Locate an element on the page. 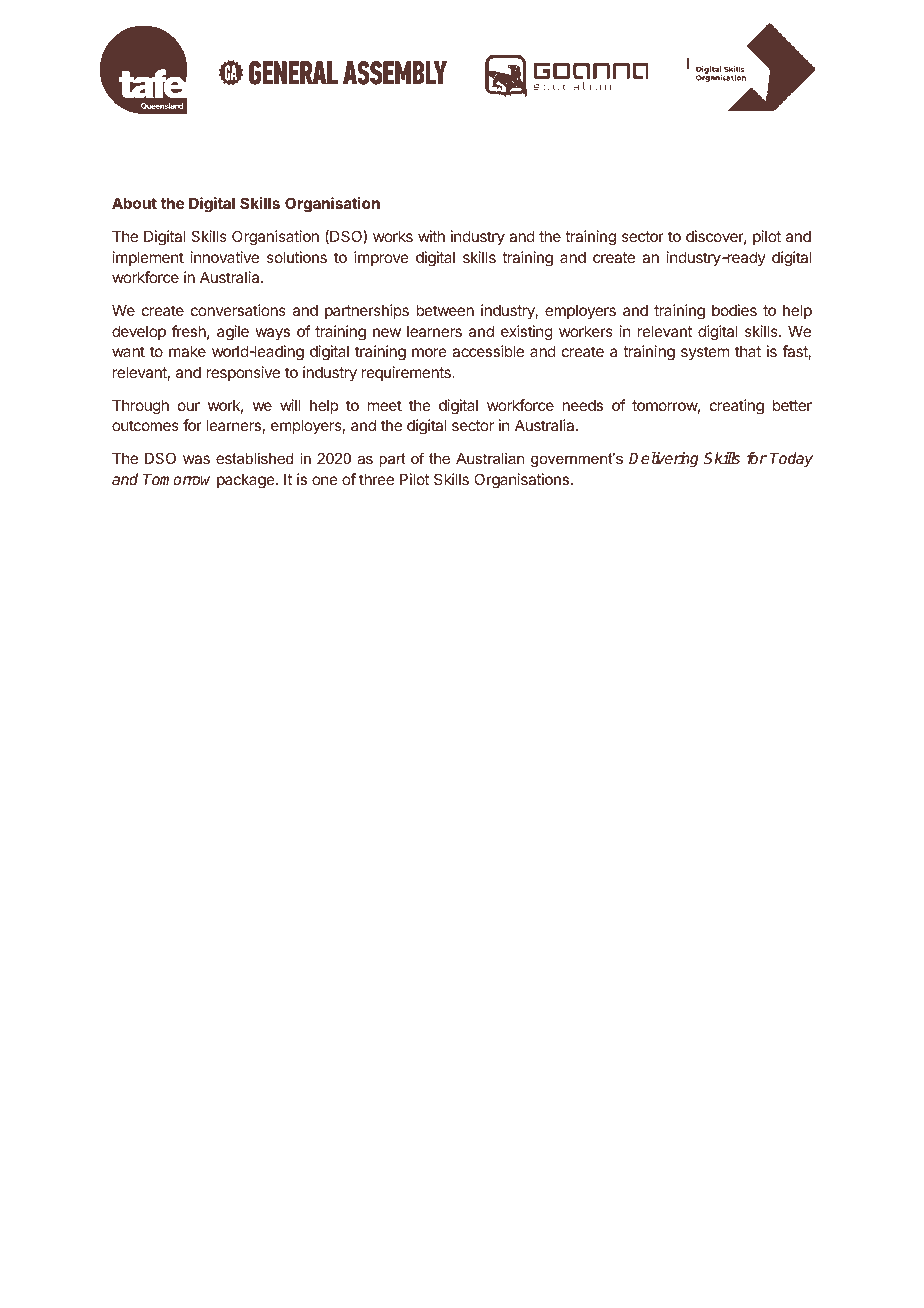 Image resolution: width=924 pixels, height=1308 pixels. meet is located at coordinates (385, 405).
